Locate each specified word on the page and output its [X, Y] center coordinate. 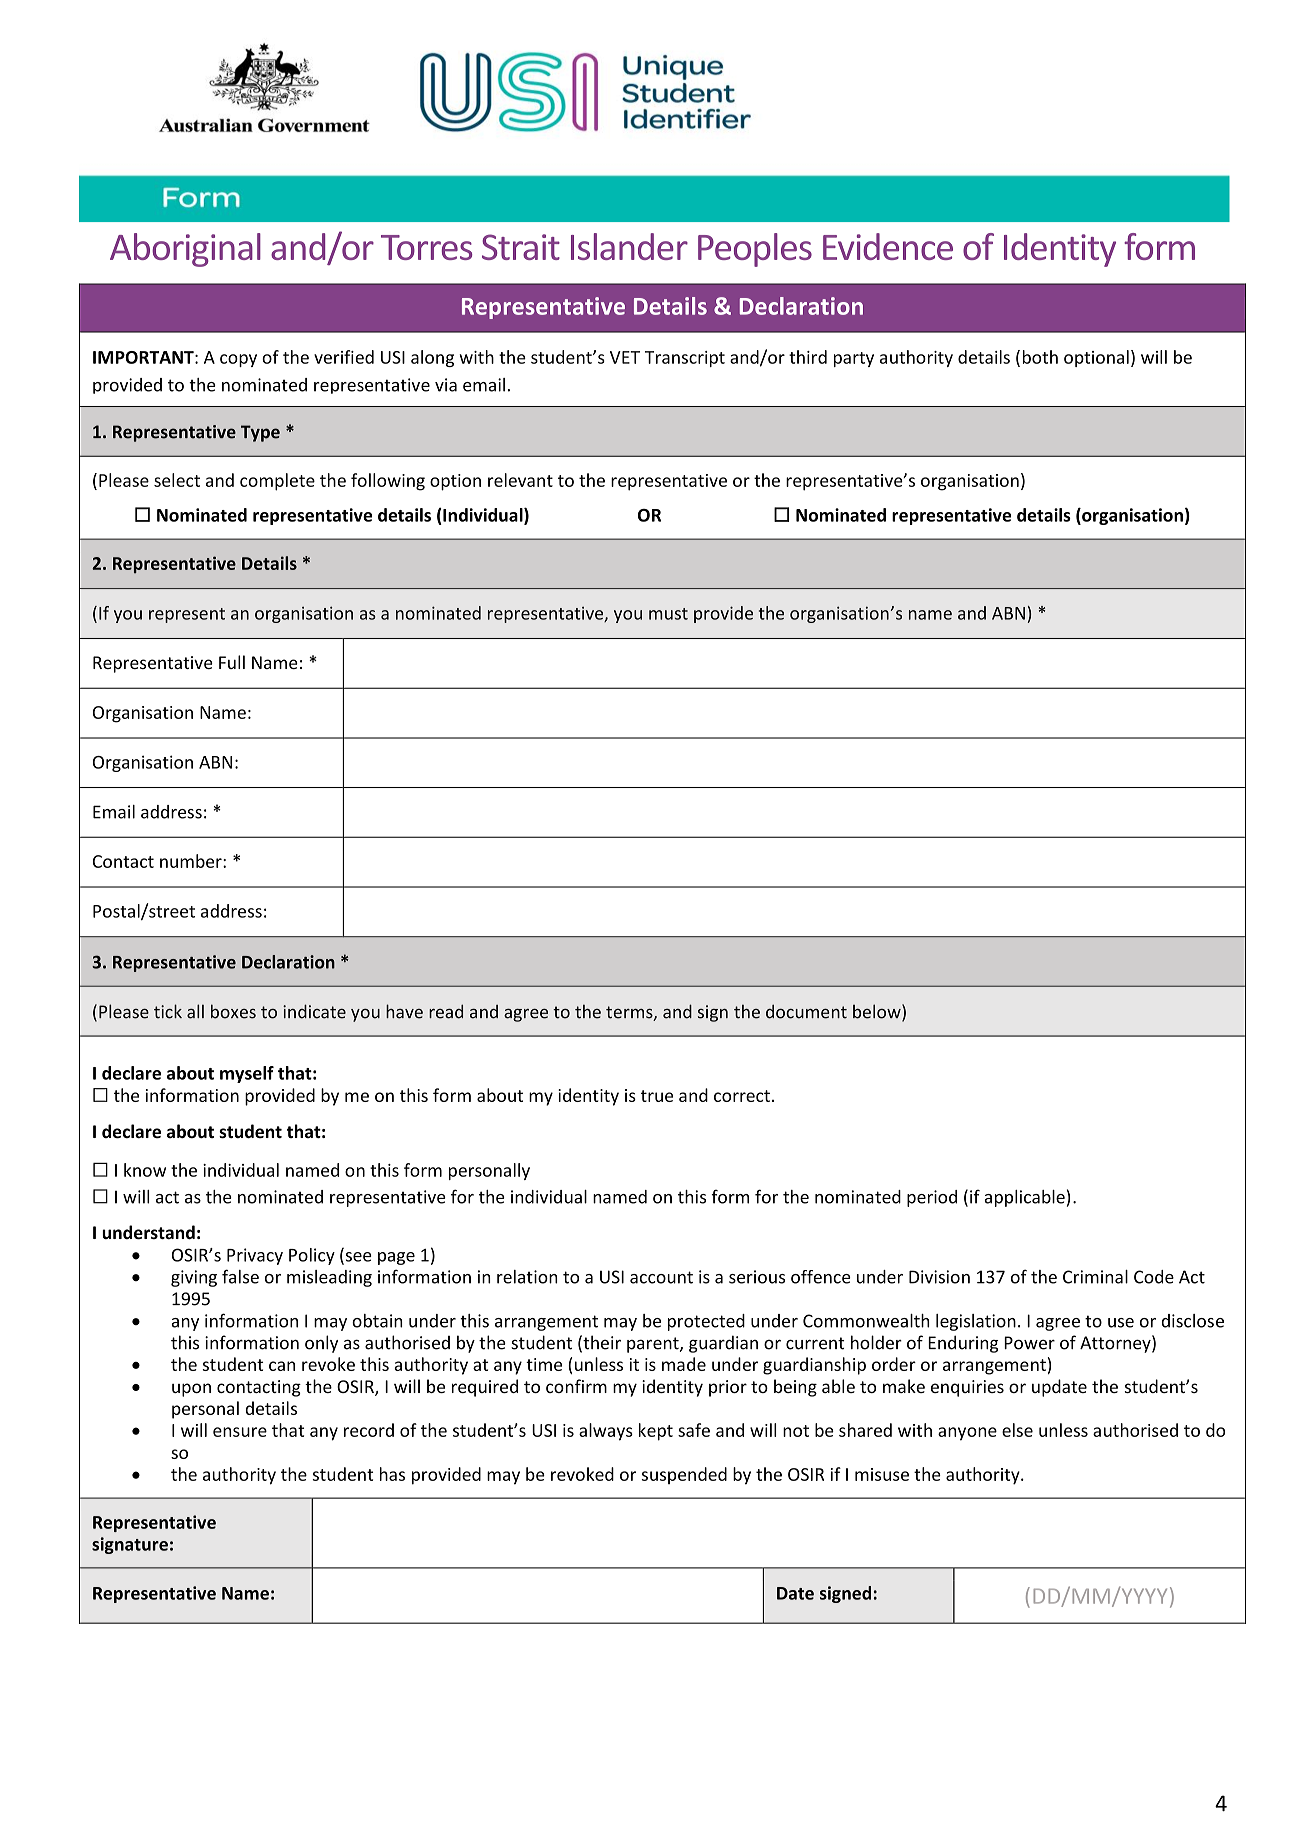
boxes [233, 1011]
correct [742, 1096]
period [932, 1198]
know [145, 1170]
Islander [629, 246]
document [806, 1011]
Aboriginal [185, 250]
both [1040, 357]
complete [277, 482]
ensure [240, 1432]
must [668, 614]
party [854, 359]
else [1017, 1430]
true [657, 1096]
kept [656, 1432]
